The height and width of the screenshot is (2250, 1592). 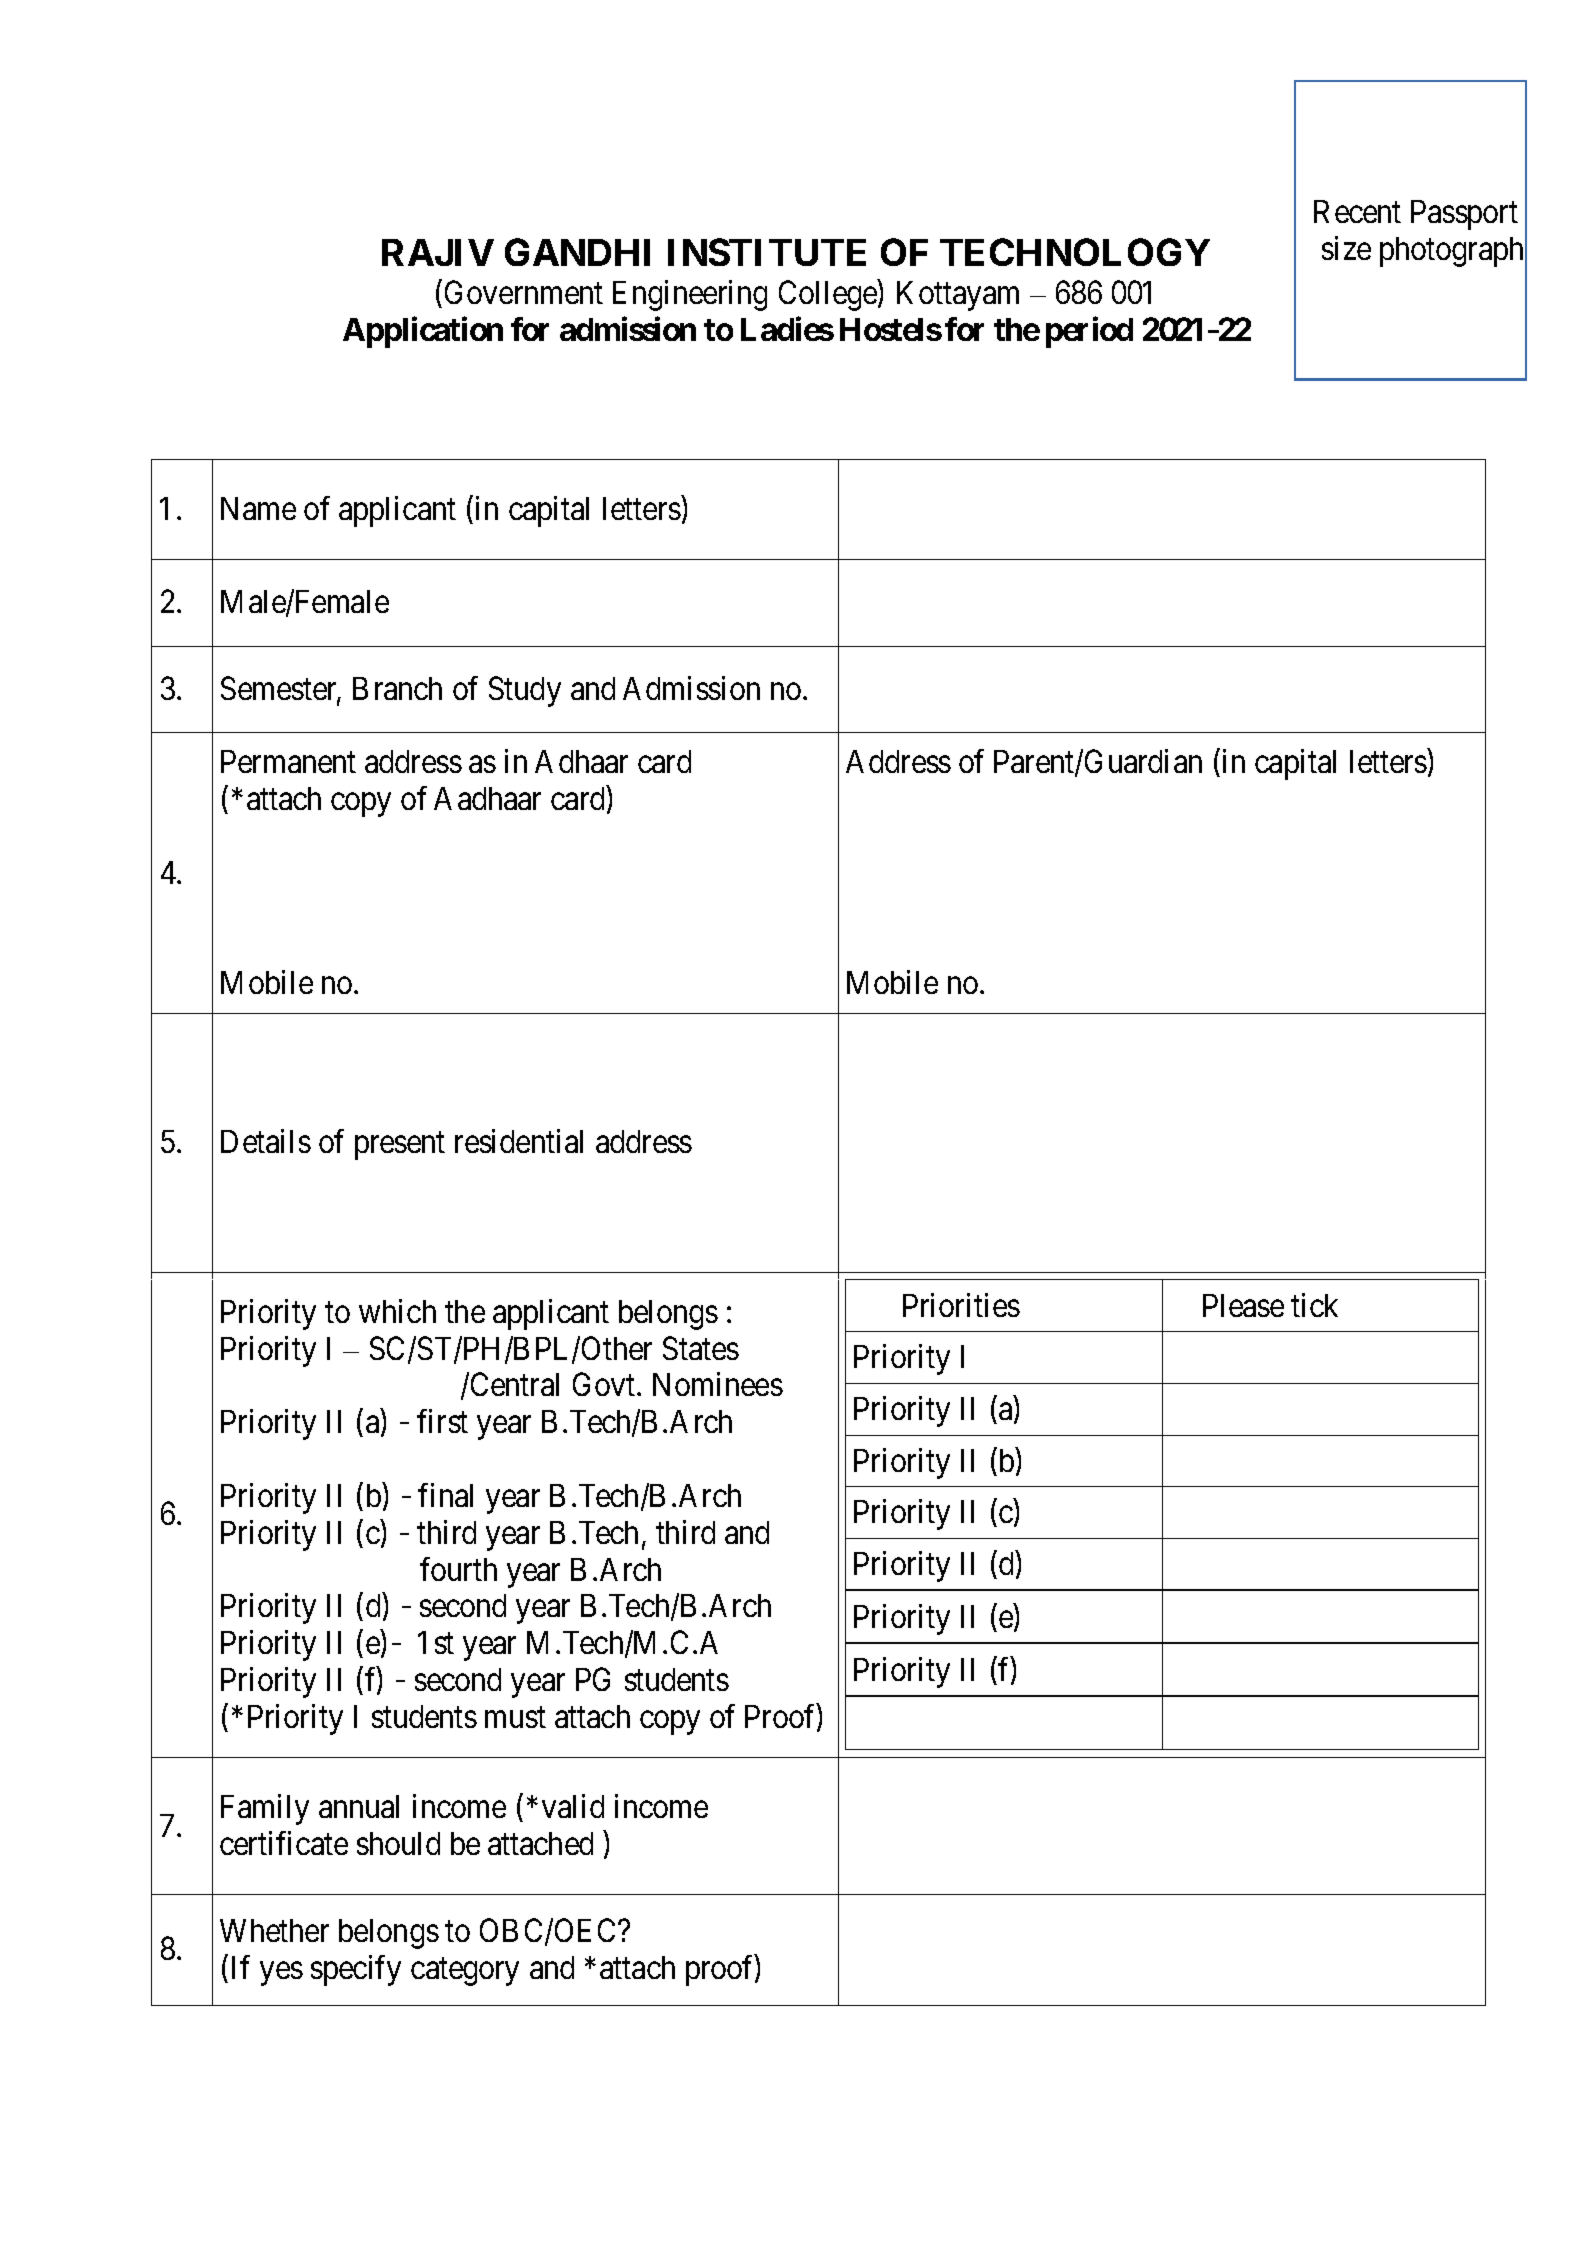 I want to click on valid, so click(x=573, y=1806).
